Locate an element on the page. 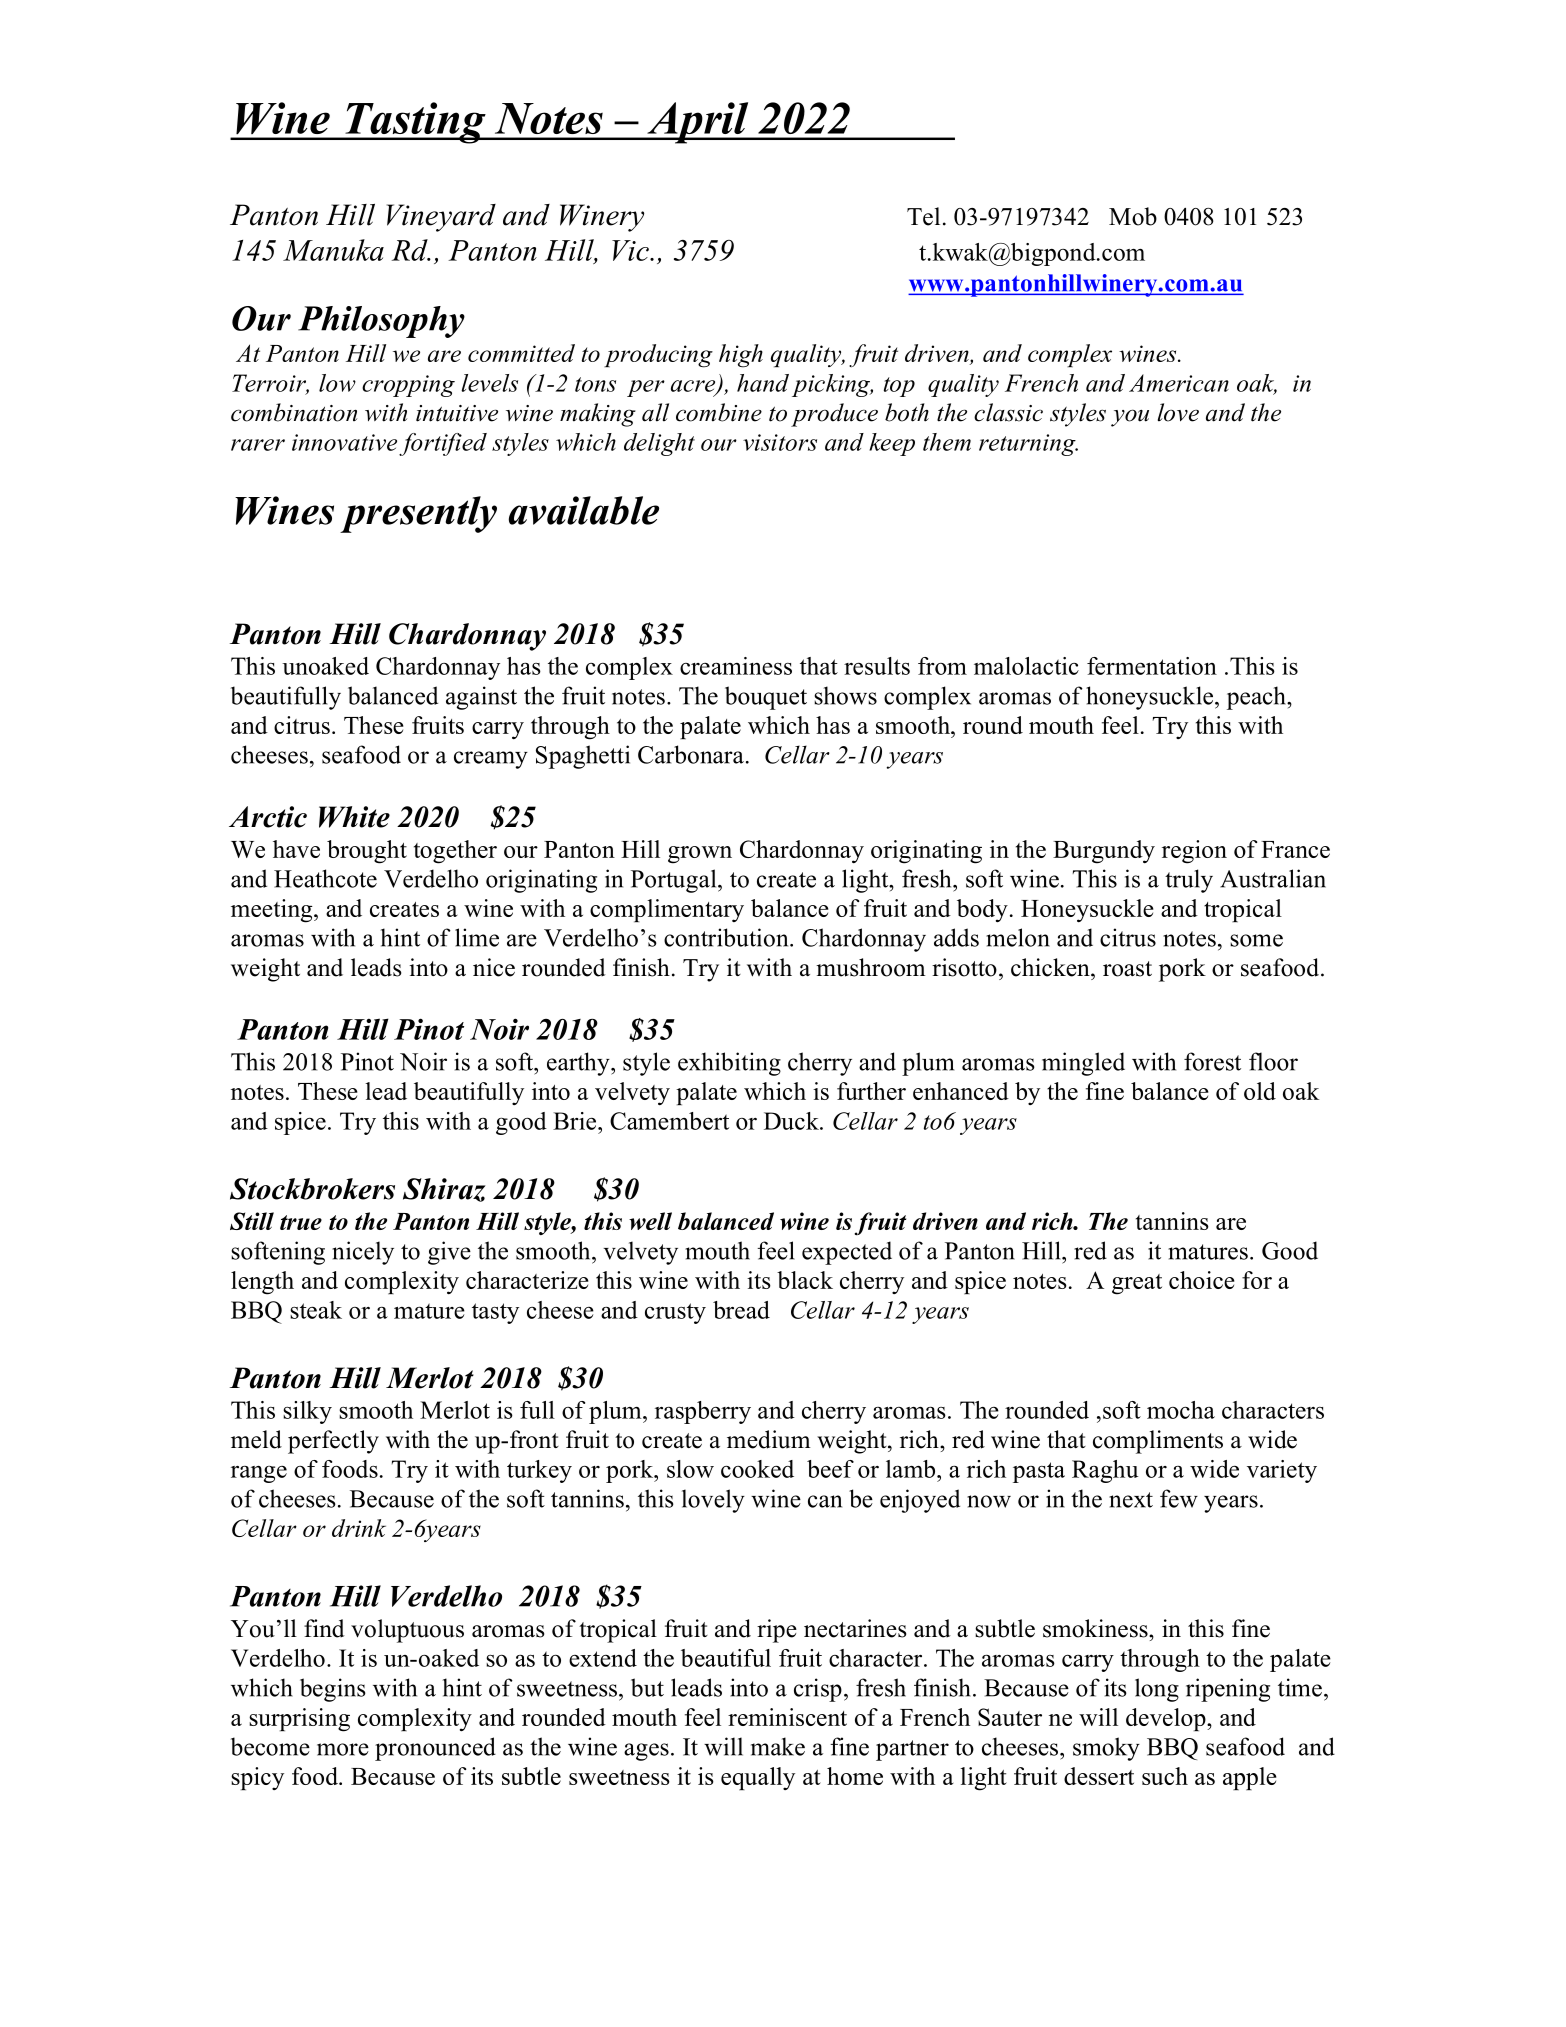 This document has width=1566, height=2027. bread is located at coordinates (741, 1310).
